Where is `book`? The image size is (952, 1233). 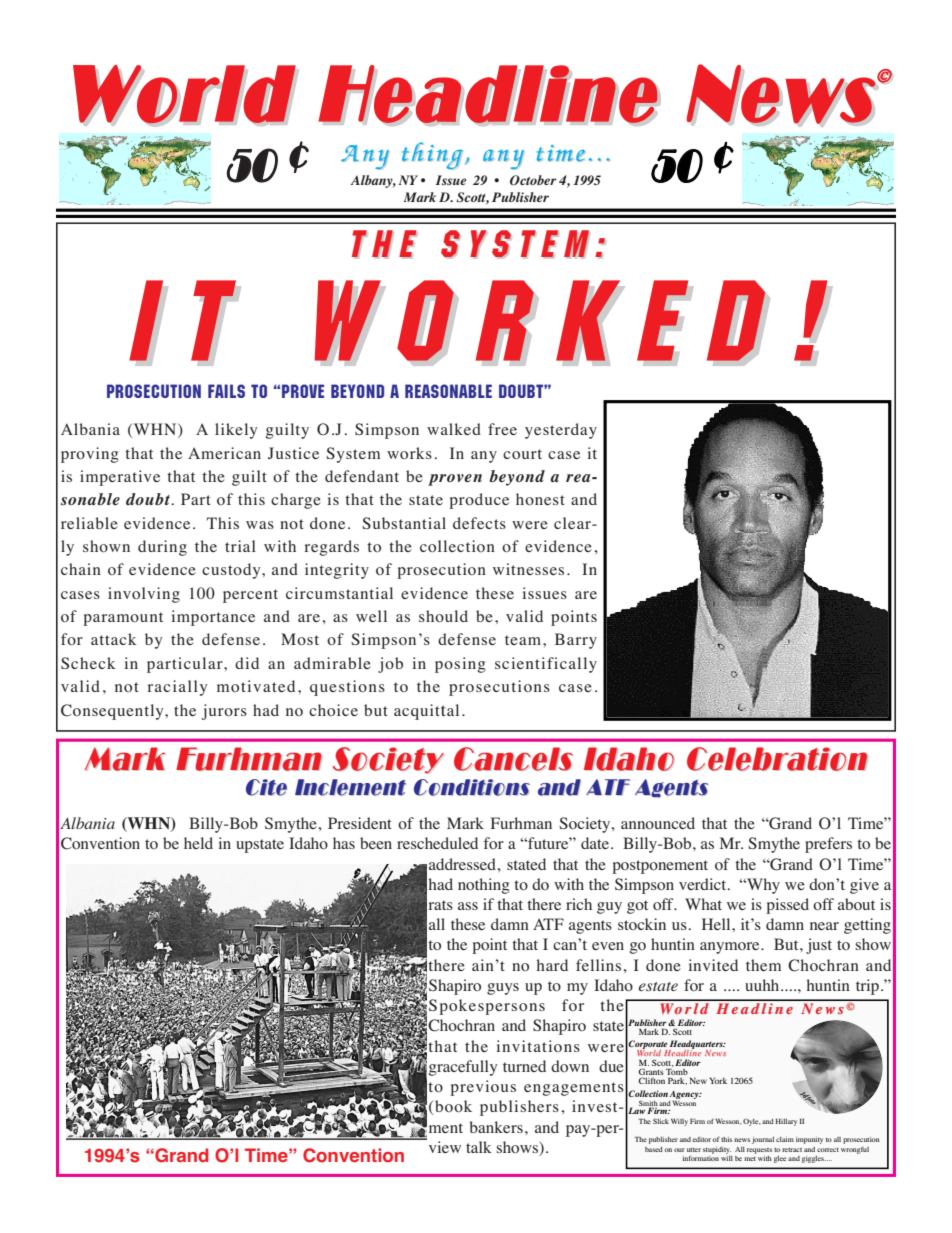
book is located at coordinates (452, 1107).
